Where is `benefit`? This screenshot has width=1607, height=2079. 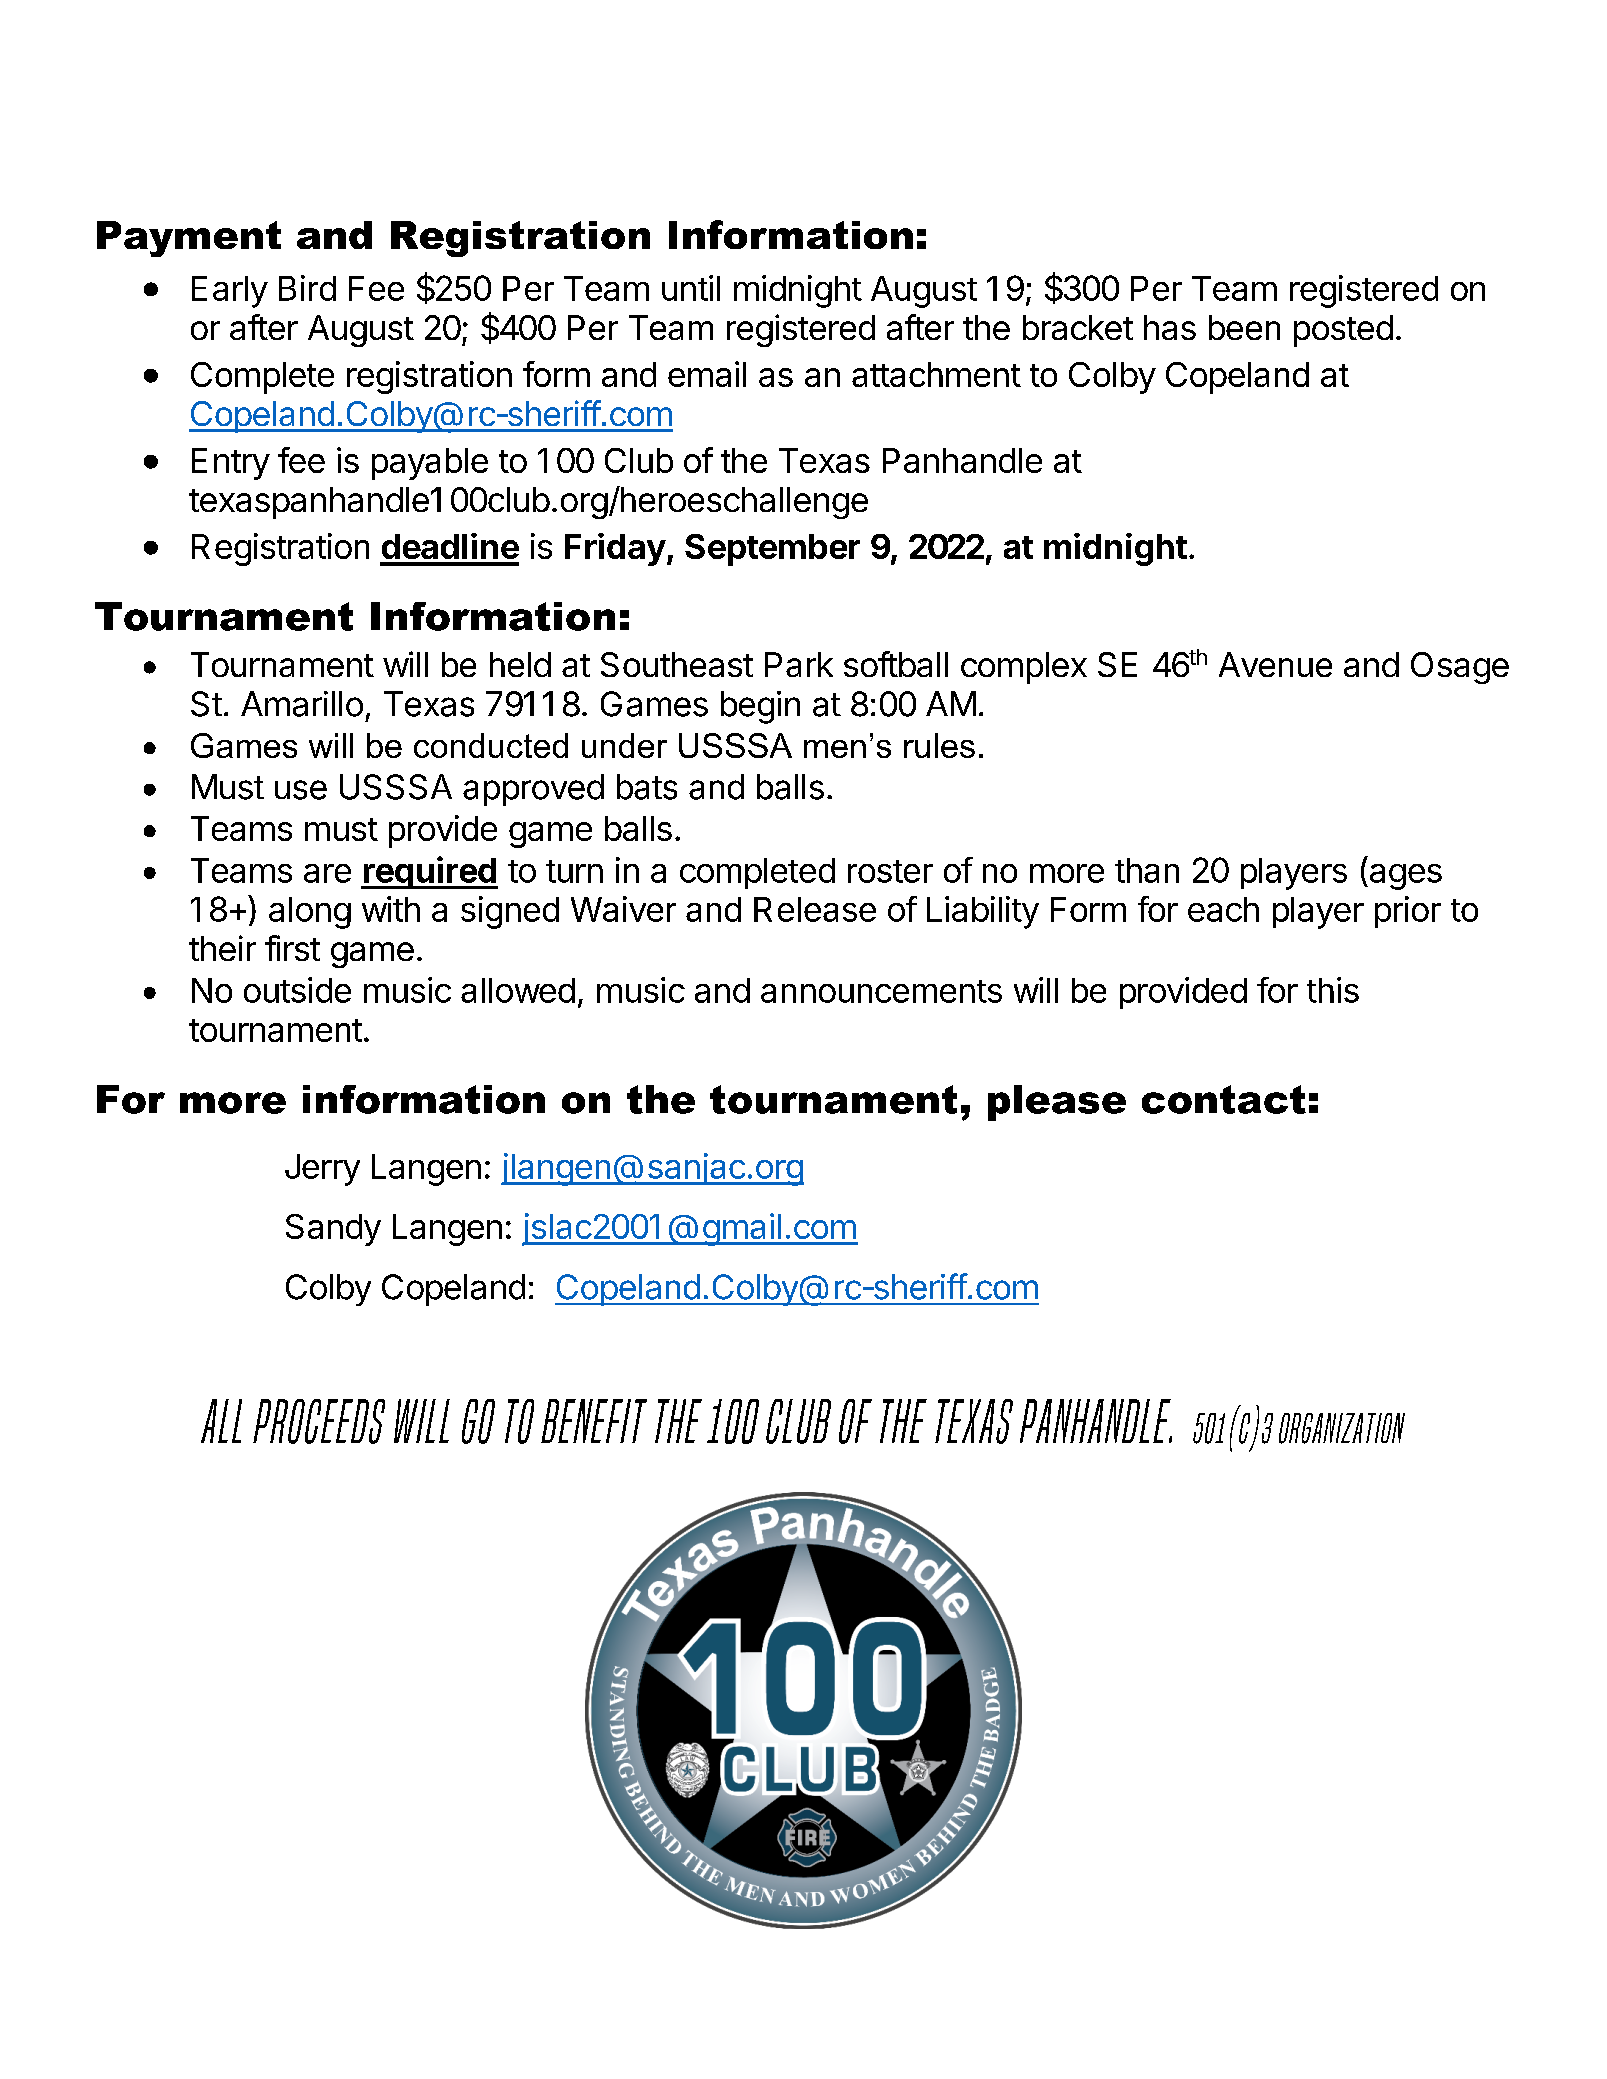
benefit is located at coordinates (594, 1421).
